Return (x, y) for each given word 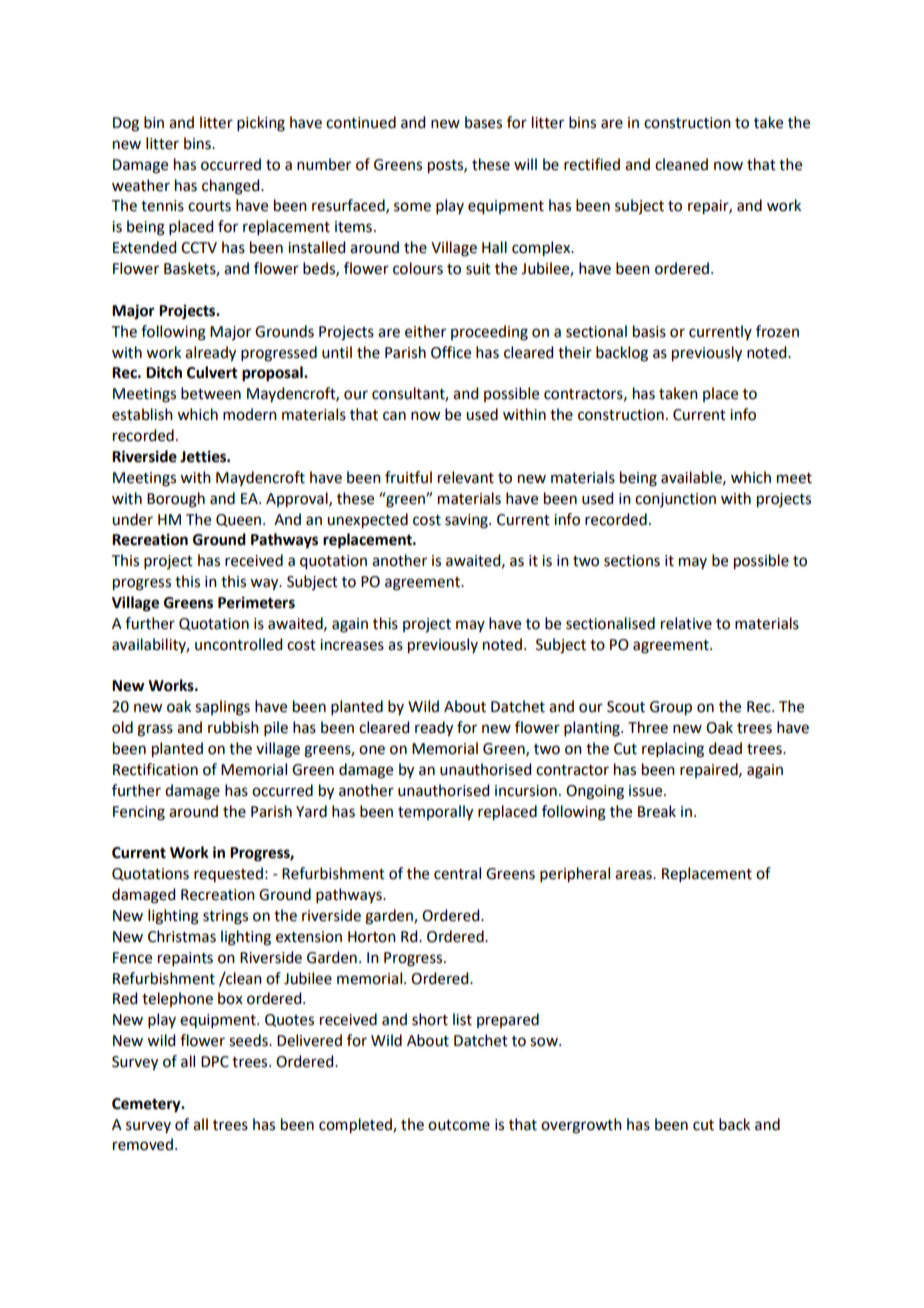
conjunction (675, 500)
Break (657, 811)
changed (232, 187)
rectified (592, 164)
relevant (466, 477)
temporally (435, 813)
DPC (215, 1062)
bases (483, 122)
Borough (176, 500)
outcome (459, 1125)
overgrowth (581, 1126)
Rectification (155, 769)
